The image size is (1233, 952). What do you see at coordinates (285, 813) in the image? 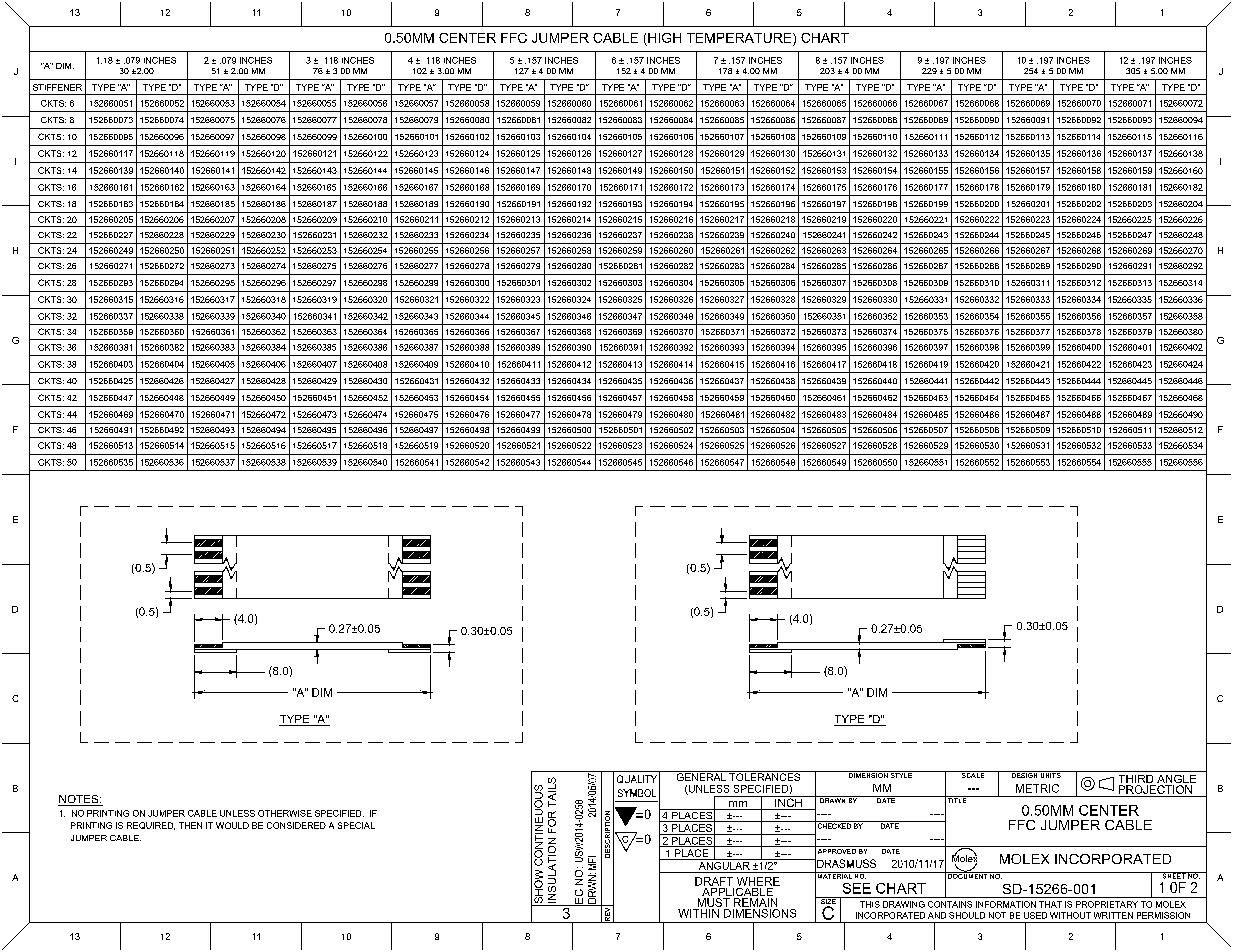
I see `OTHERWISE` at bounding box center [285, 813].
